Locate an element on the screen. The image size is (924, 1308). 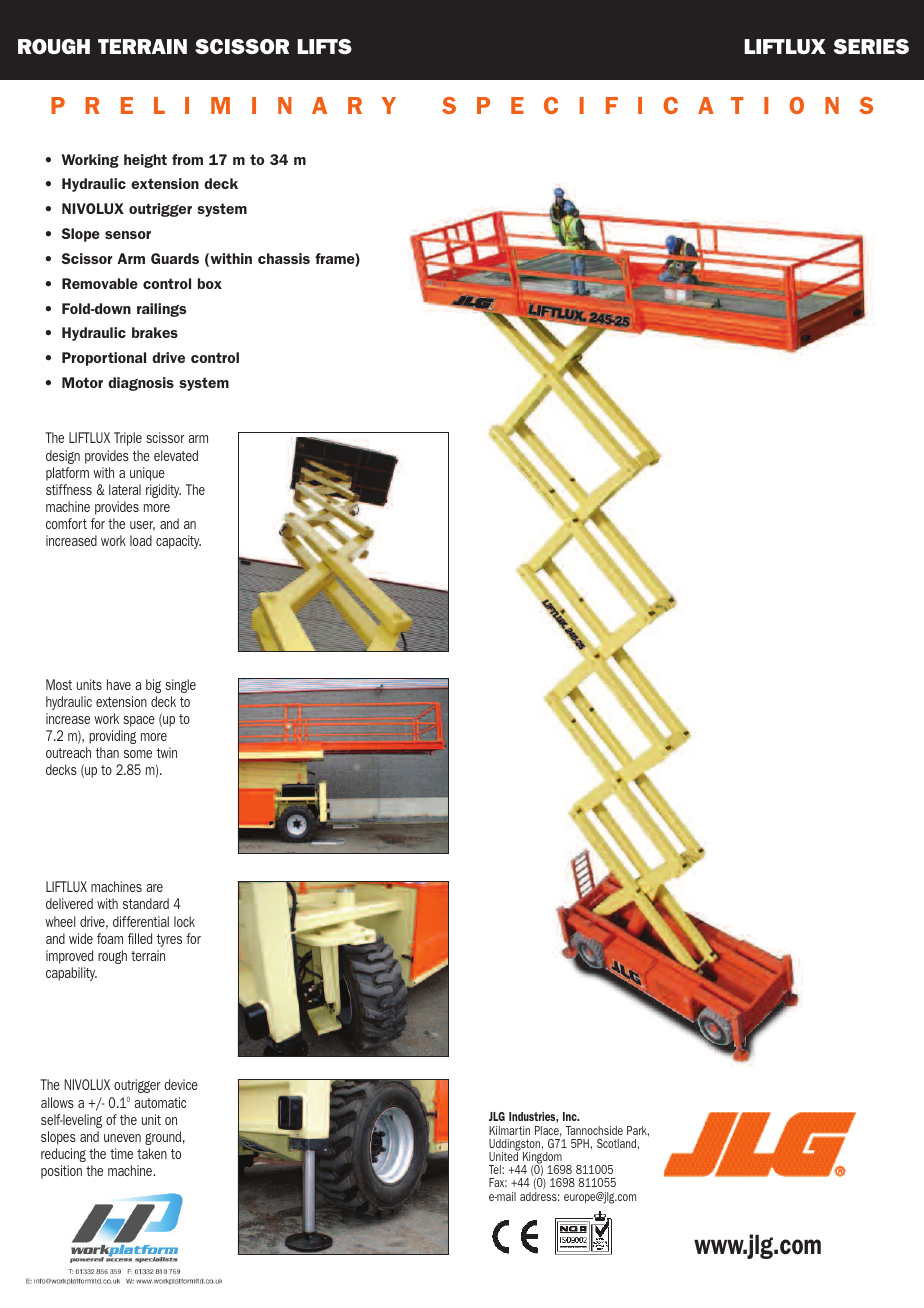
tyres is located at coordinates (169, 940).
